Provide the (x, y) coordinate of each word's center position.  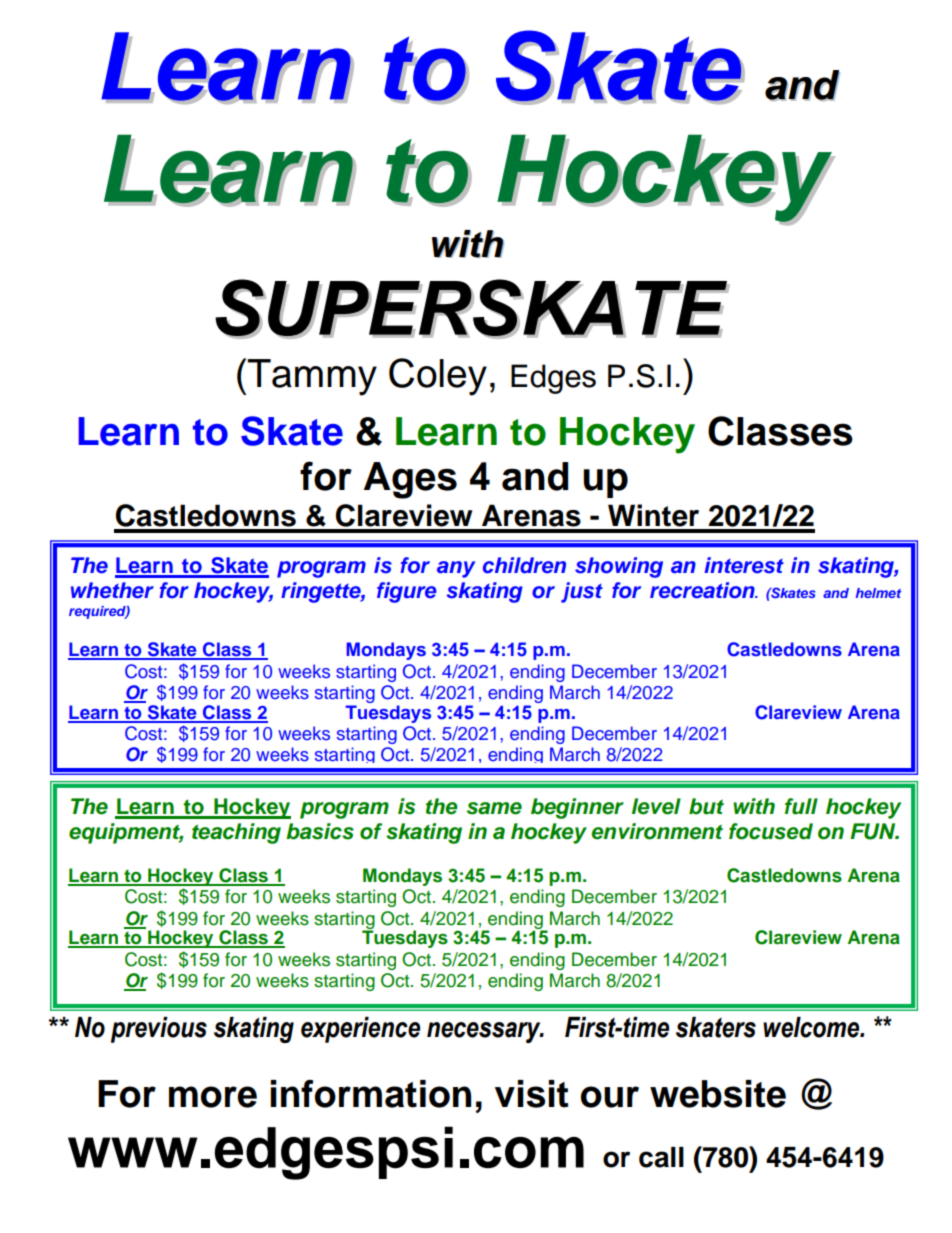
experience (360, 1030)
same (494, 808)
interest (744, 565)
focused (771, 831)
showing (619, 567)
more (213, 1097)
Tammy (312, 377)
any (456, 569)
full (801, 806)
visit (532, 1094)
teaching (236, 833)
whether (112, 590)
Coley (438, 377)
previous (159, 1030)
